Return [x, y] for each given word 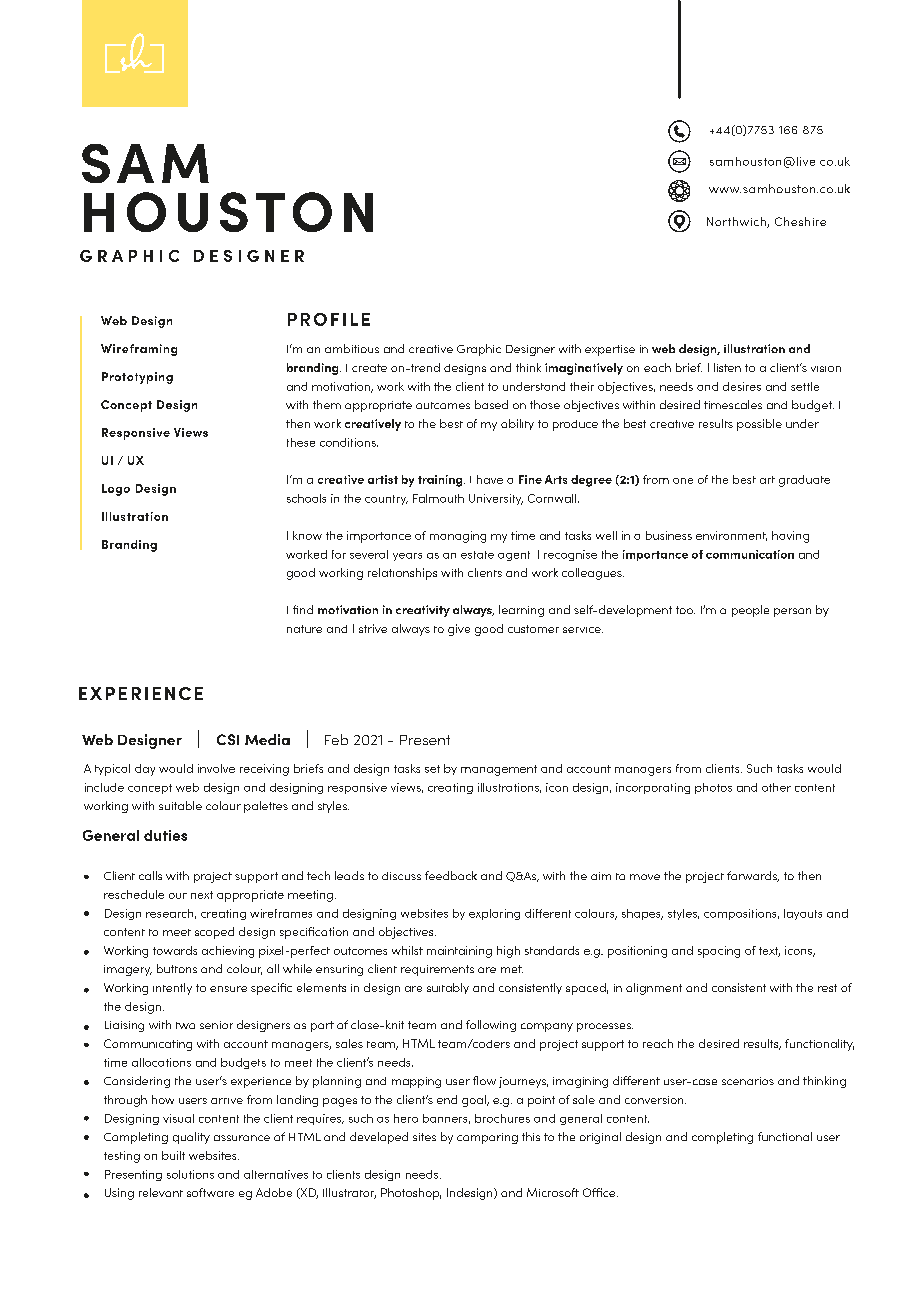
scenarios [748, 1081]
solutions [190, 1174]
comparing [487, 1138]
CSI [228, 739]
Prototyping [137, 378]
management [499, 770]
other [776, 787]
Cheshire [800, 221]
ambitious [352, 348]
